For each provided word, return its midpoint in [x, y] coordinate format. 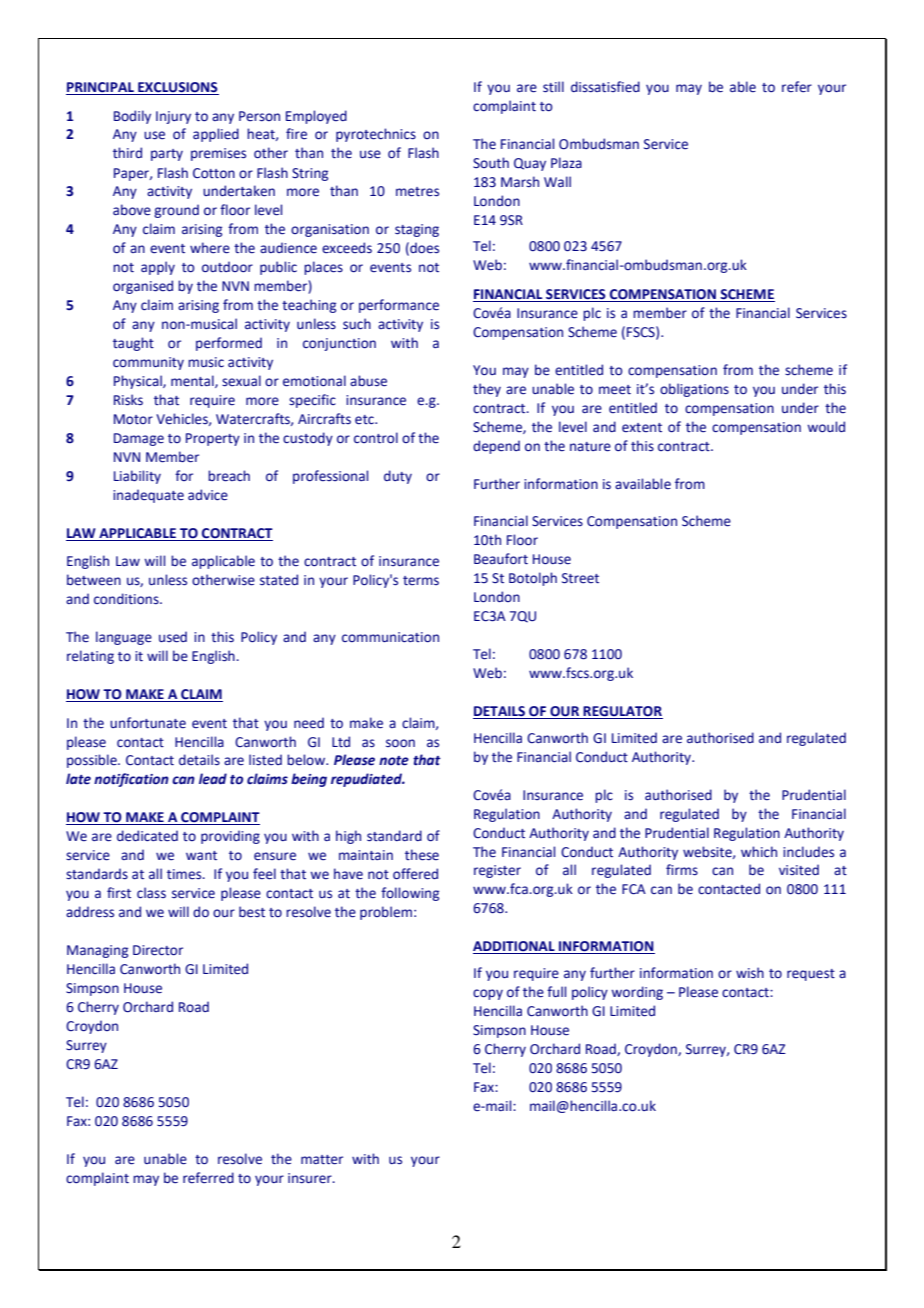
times [185, 874]
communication [390, 637]
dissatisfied [605, 87]
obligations [694, 390]
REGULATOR [622, 712]
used [173, 637]
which [759, 851]
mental [193, 381]
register [497, 871]
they [487, 390]
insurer [311, 1178]
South [491, 163]
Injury [173, 117]
